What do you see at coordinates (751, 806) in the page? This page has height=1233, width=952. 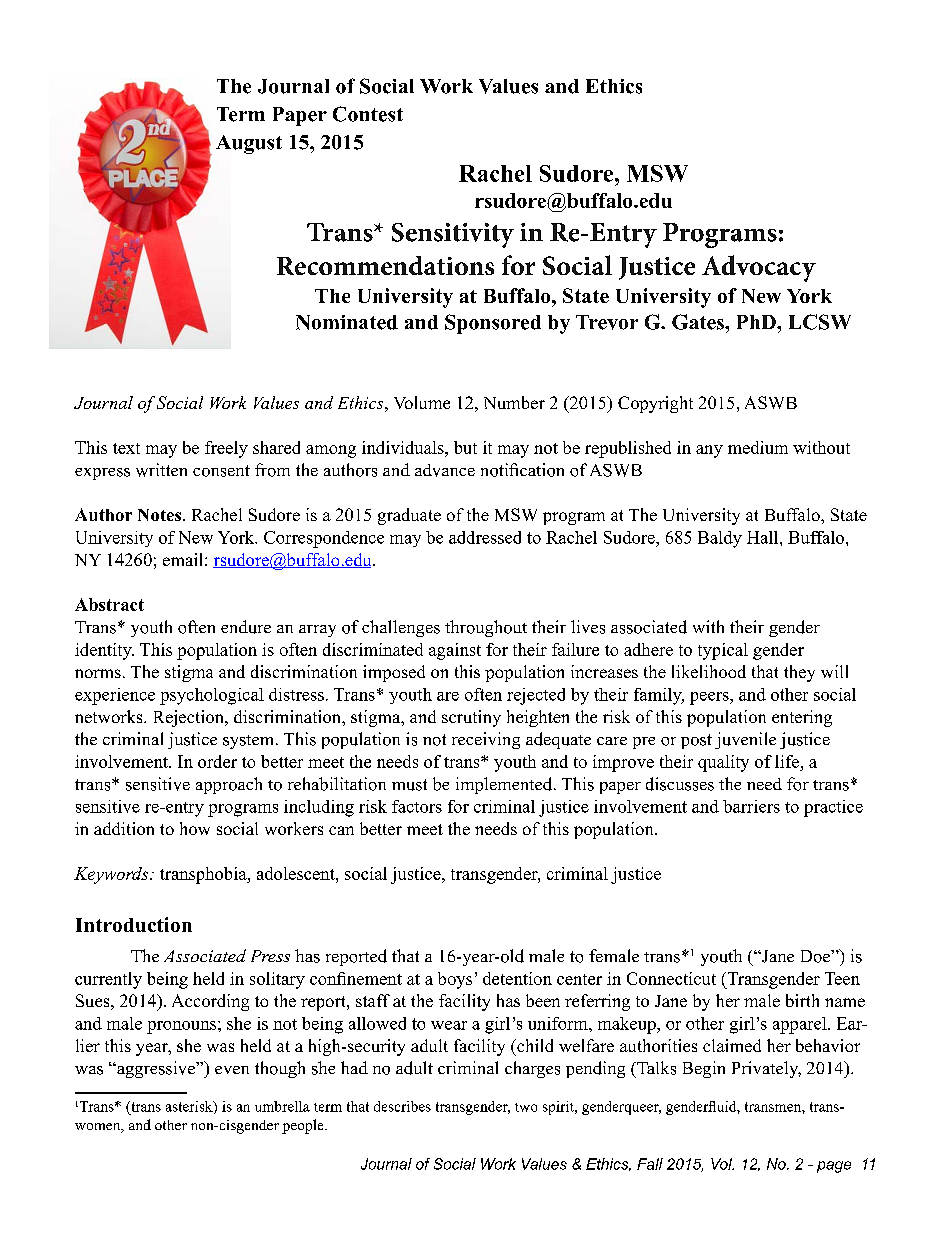 I see `barriers` at bounding box center [751, 806].
